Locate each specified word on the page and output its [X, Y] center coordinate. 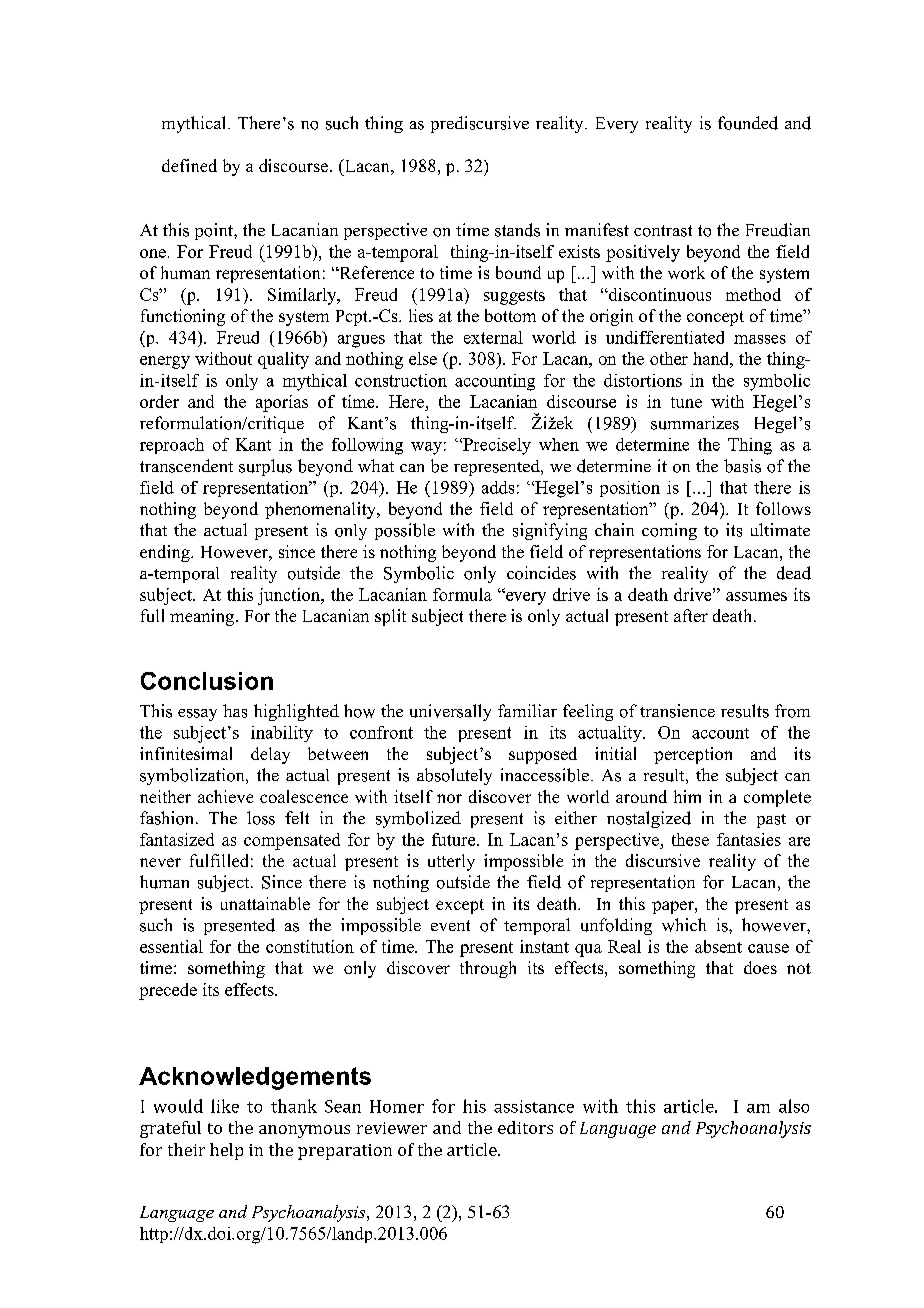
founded [748, 123]
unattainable [265, 903]
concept [715, 318]
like [225, 1106]
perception [693, 755]
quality [283, 360]
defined [189, 165]
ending [166, 553]
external [493, 337]
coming [669, 531]
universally [450, 712]
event [450, 925]
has [235, 711]
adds [498, 487]
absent [718, 946]
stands [517, 230]
